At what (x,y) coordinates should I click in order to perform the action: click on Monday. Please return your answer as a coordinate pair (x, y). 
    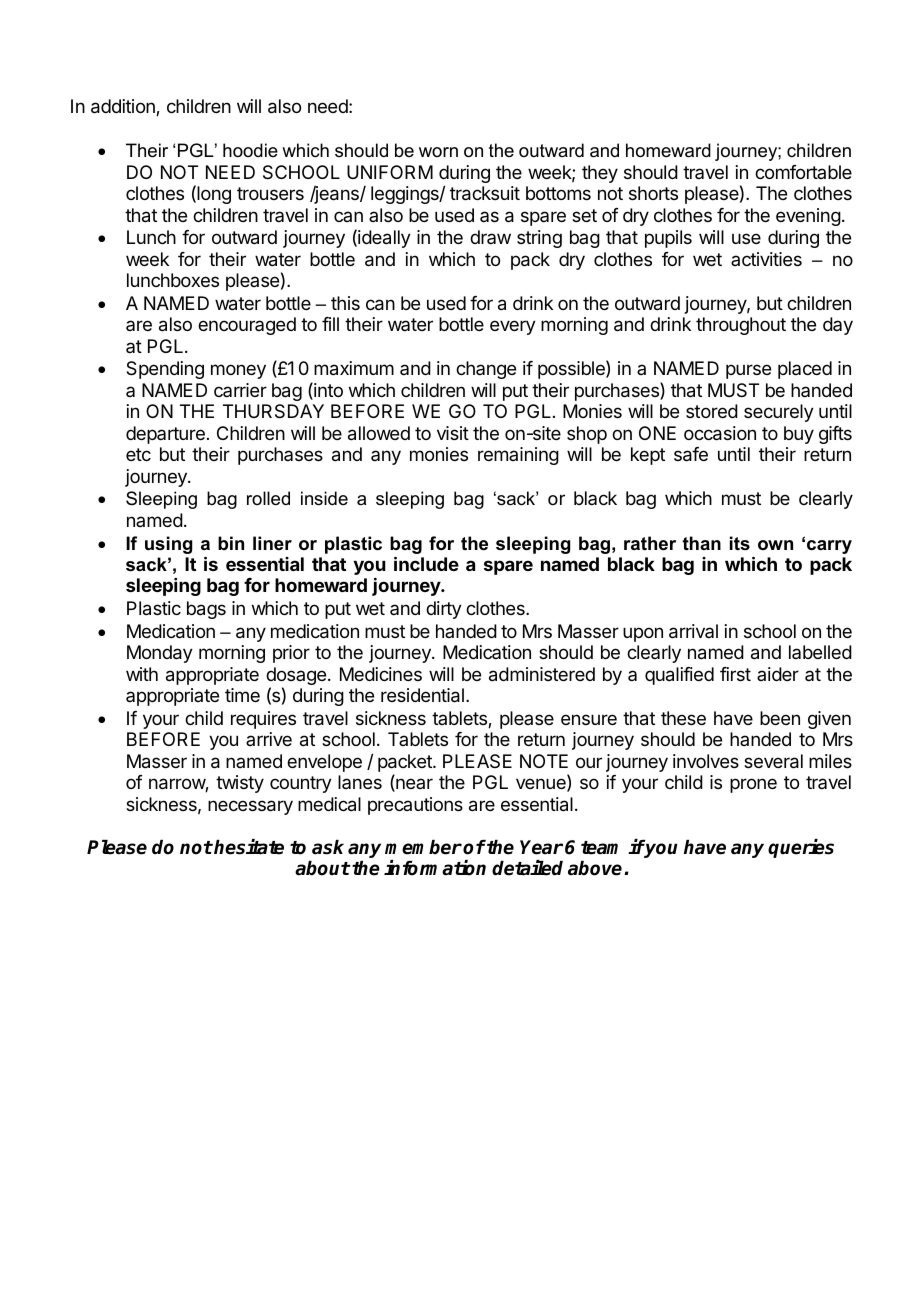
    Looking at the image, I should click on (160, 654).
